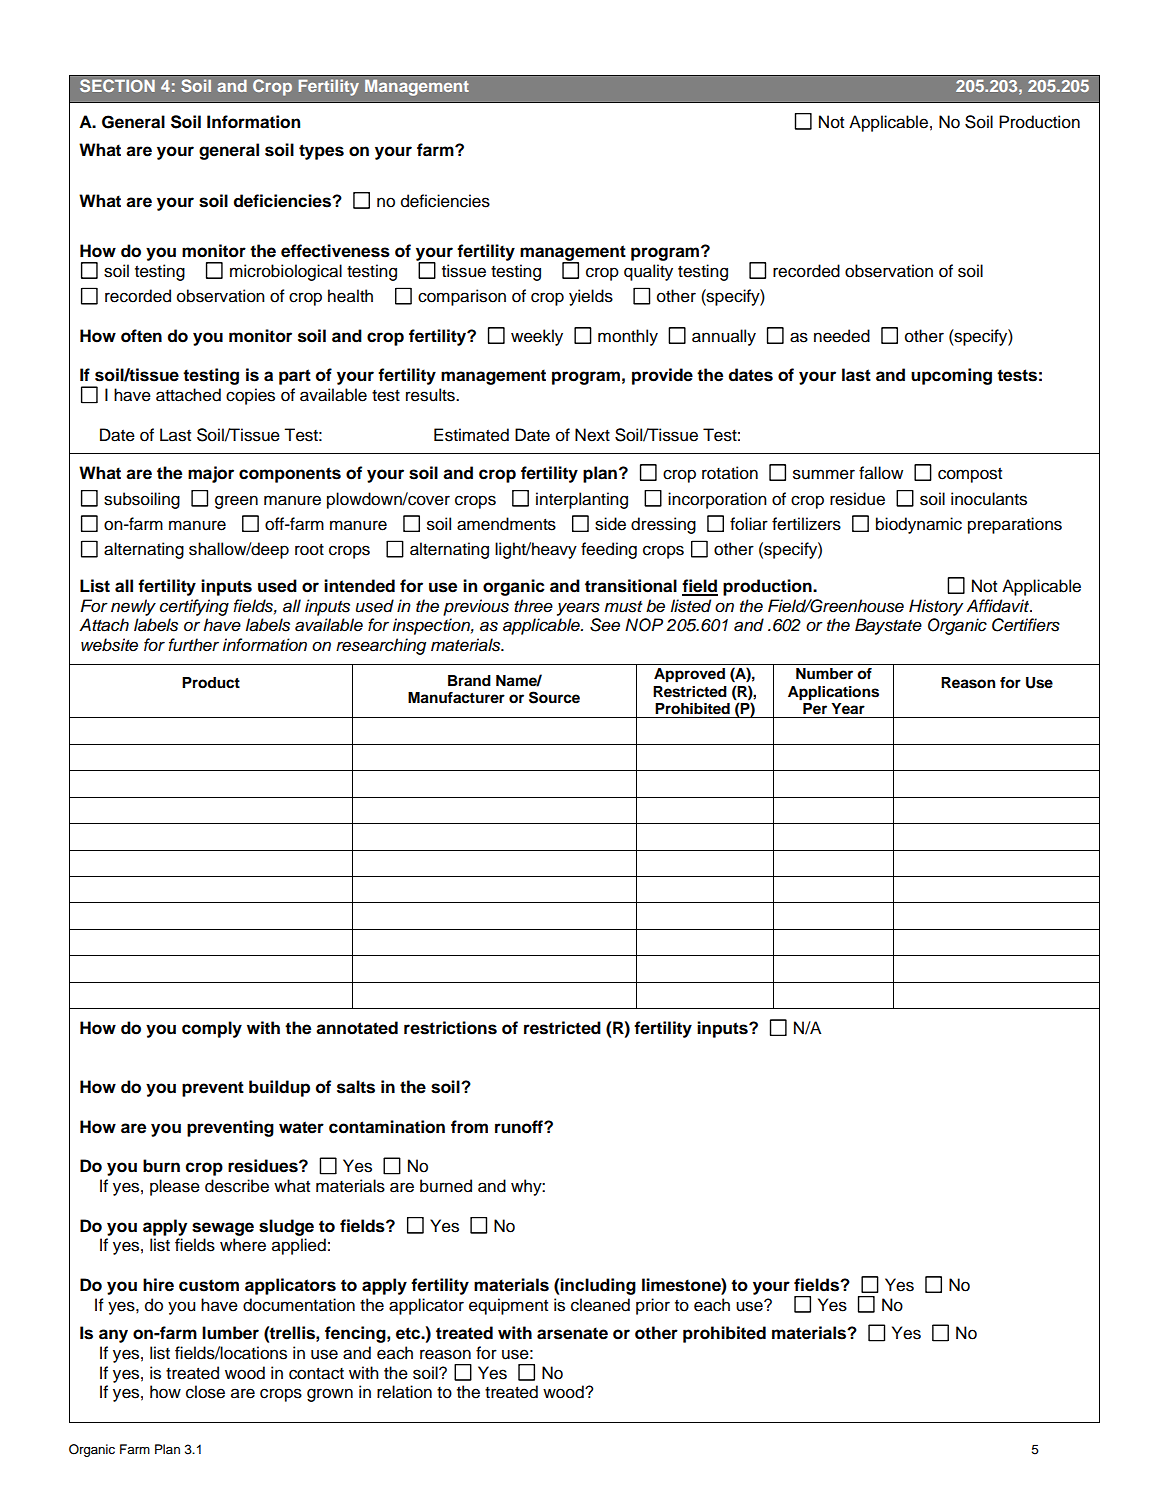 The image size is (1169, 1512). I want to click on prior, so click(653, 1306).
